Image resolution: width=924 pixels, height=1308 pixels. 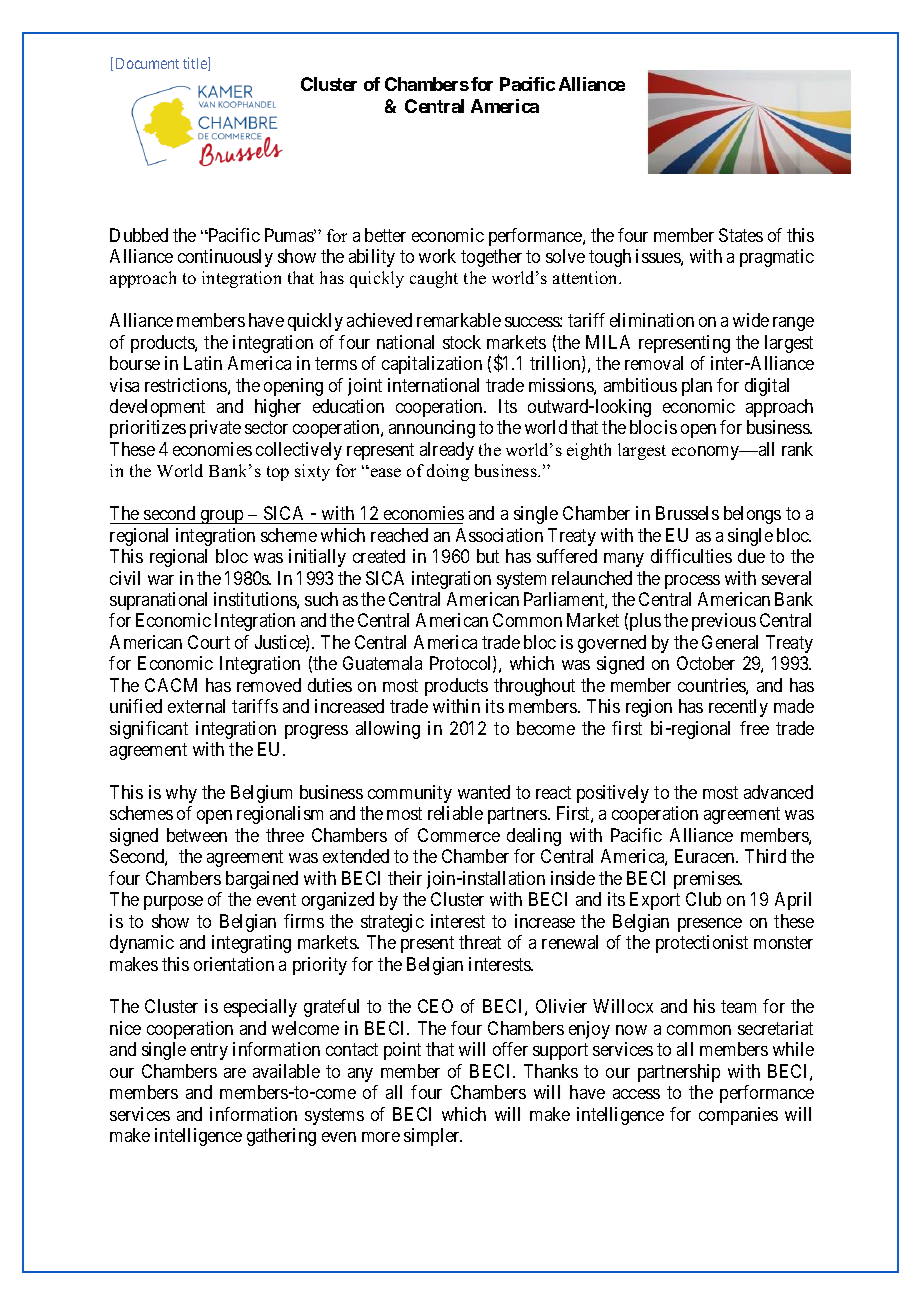 I want to click on plan, so click(x=697, y=387).
